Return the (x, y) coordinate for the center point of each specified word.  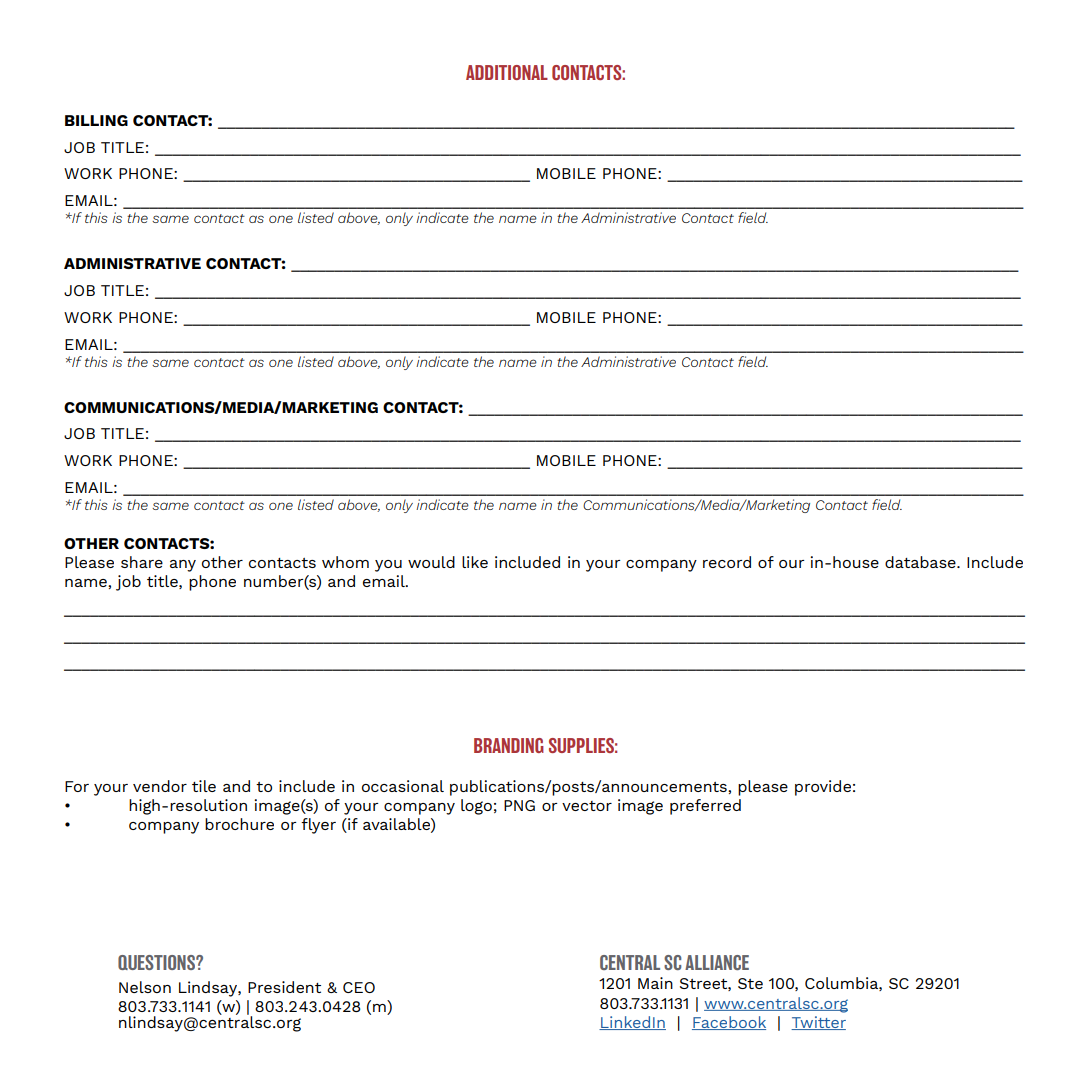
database (921, 562)
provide (823, 788)
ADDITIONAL (507, 72)
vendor (160, 786)
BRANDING (509, 745)
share (142, 562)
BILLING (96, 120)
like (475, 562)
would (431, 562)
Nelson (145, 987)
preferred (705, 807)
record (727, 562)
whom (345, 562)
